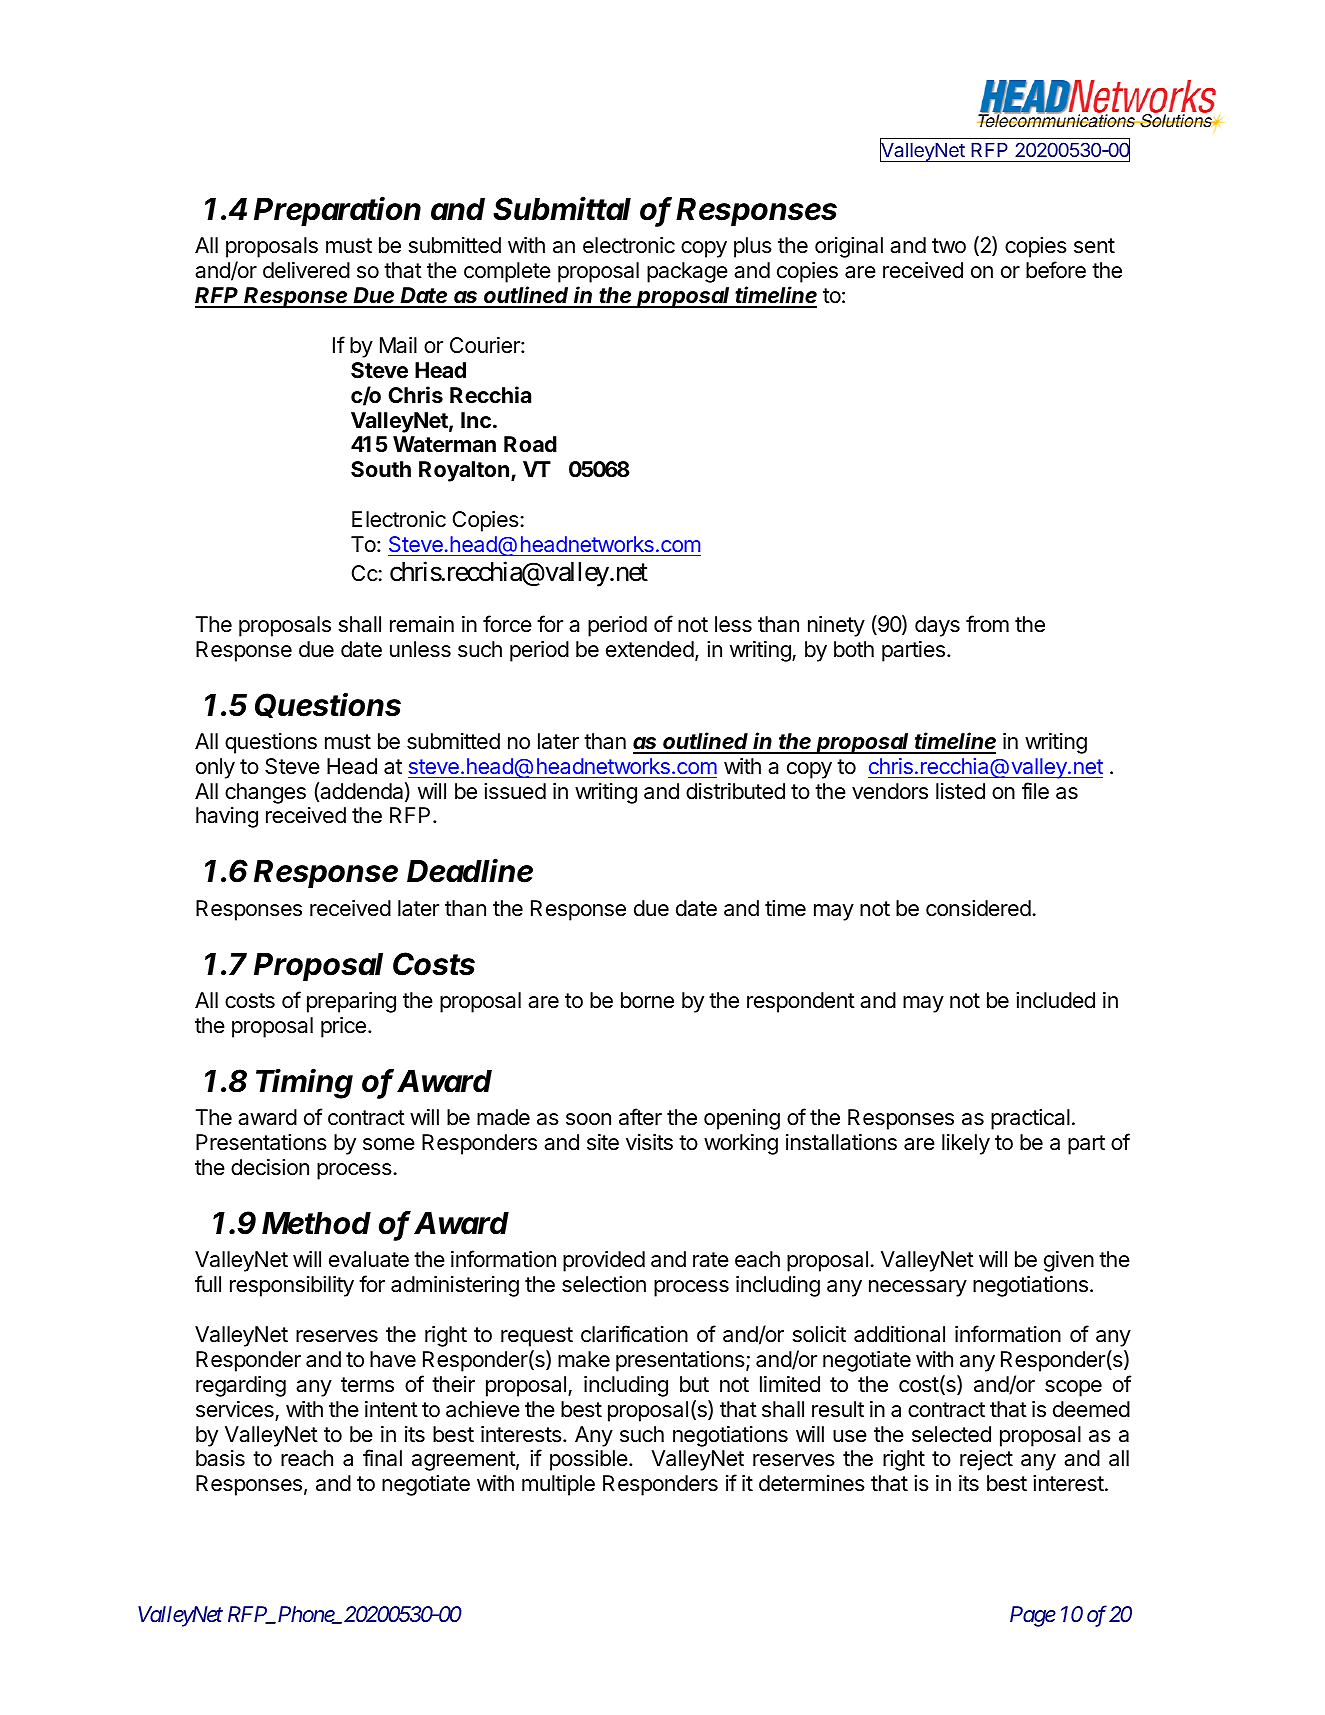 Image resolution: width=1325 pixels, height=1715 pixels. What do you see at coordinates (978, 908) in the document?
I see `considered` at bounding box center [978, 908].
